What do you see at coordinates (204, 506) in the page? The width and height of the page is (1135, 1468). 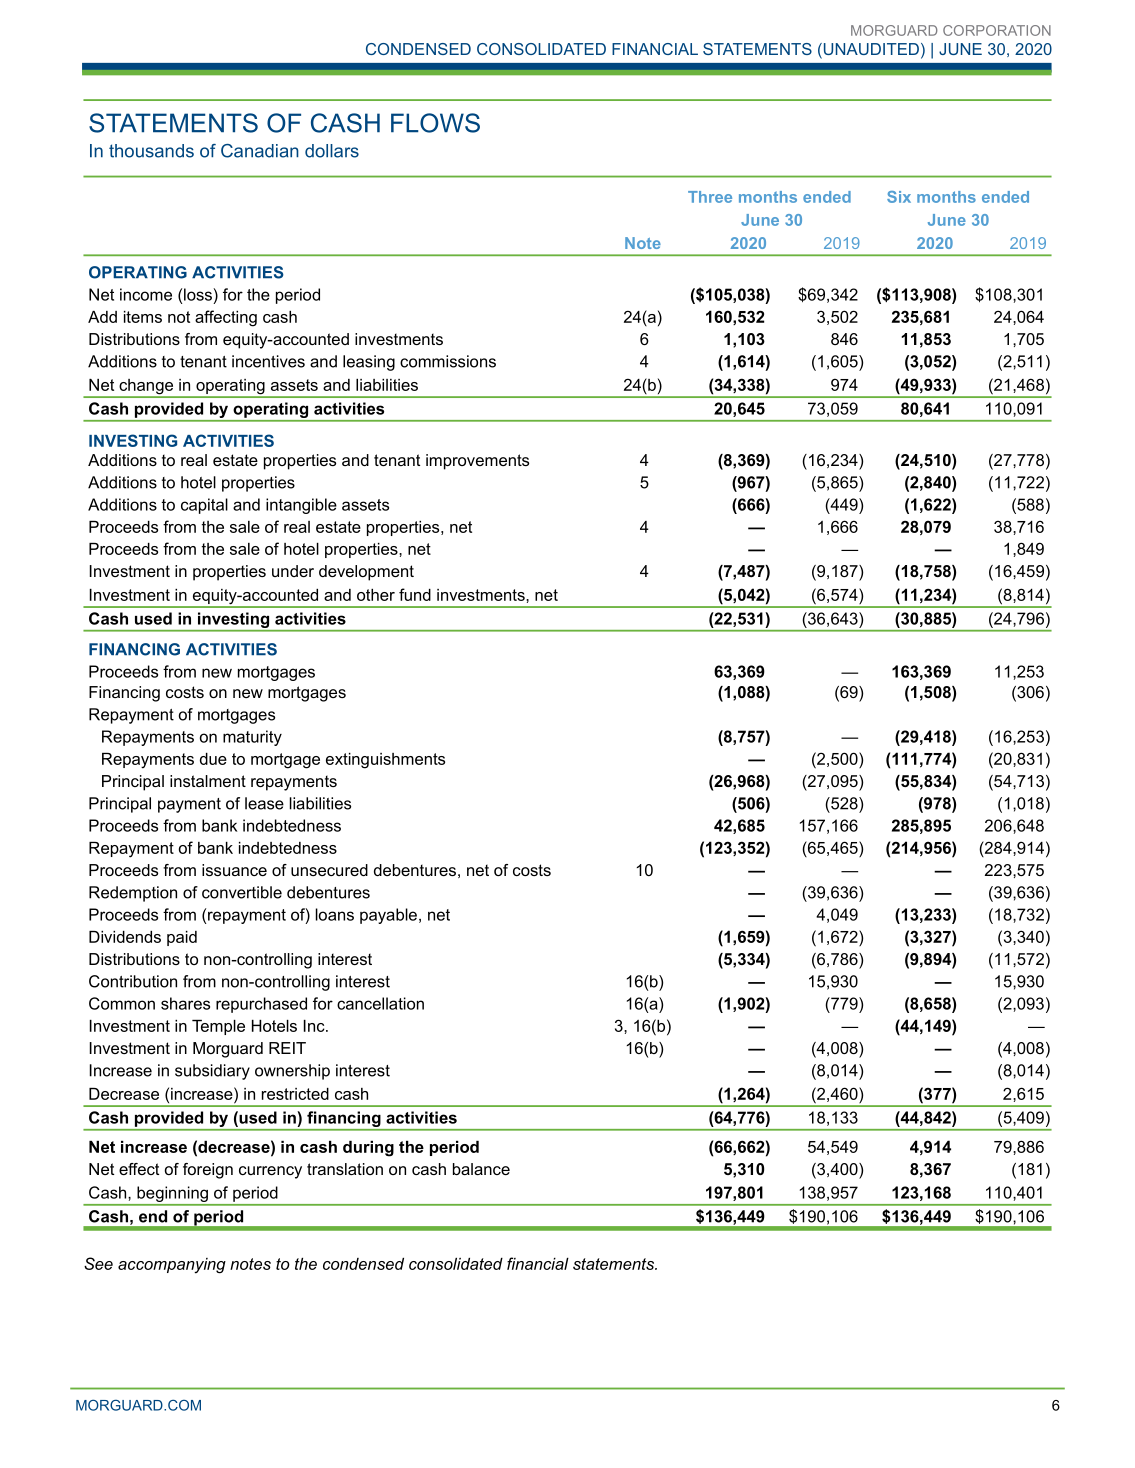 I see `capital` at bounding box center [204, 506].
